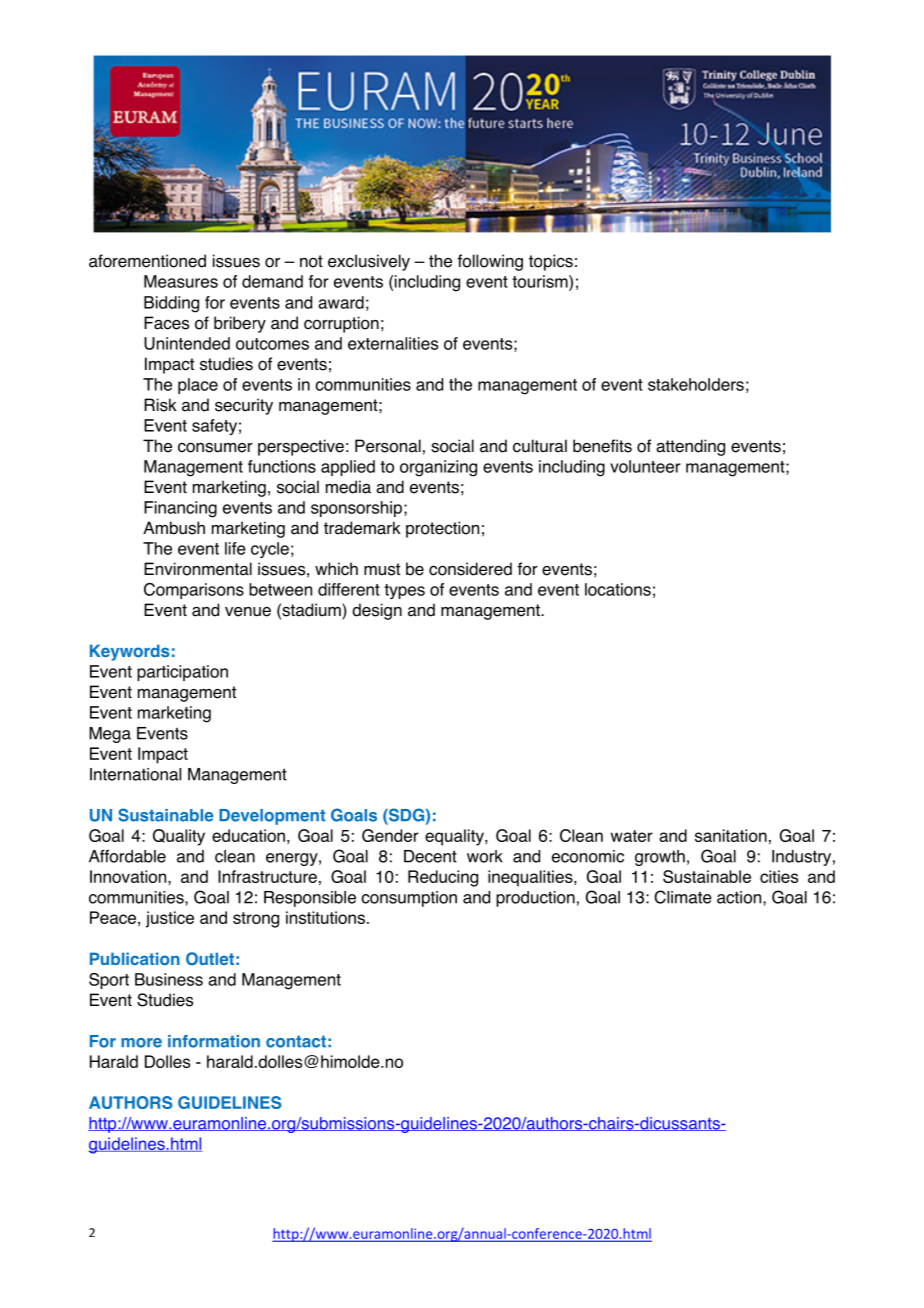 The image size is (924, 1308). What do you see at coordinates (551, 262) in the page?
I see `topics` at bounding box center [551, 262].
